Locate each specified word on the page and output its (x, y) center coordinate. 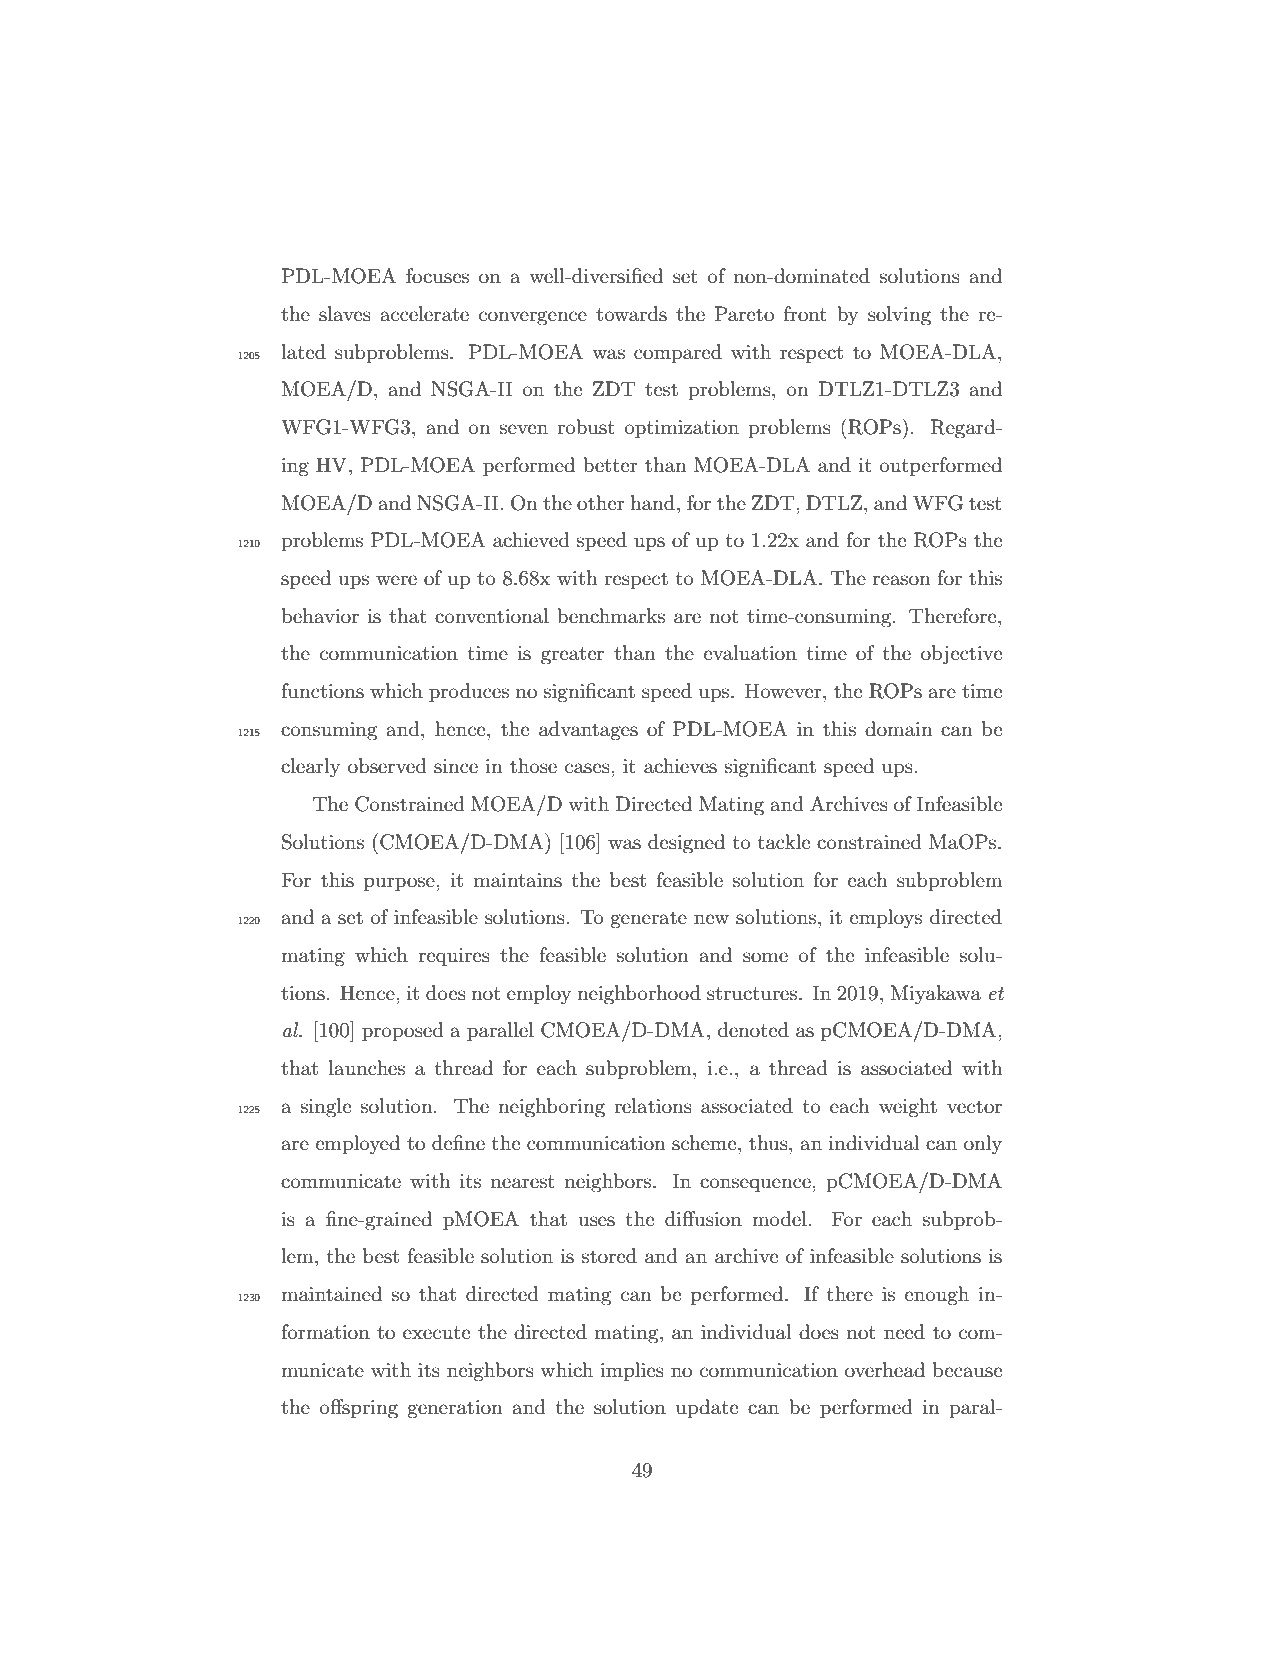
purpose (400, 884)
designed (686, 844)
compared (678, 353)
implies (632, 1371)
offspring (359, 1409)
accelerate (425, 314)
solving (899, 316)
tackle (784, 842)
